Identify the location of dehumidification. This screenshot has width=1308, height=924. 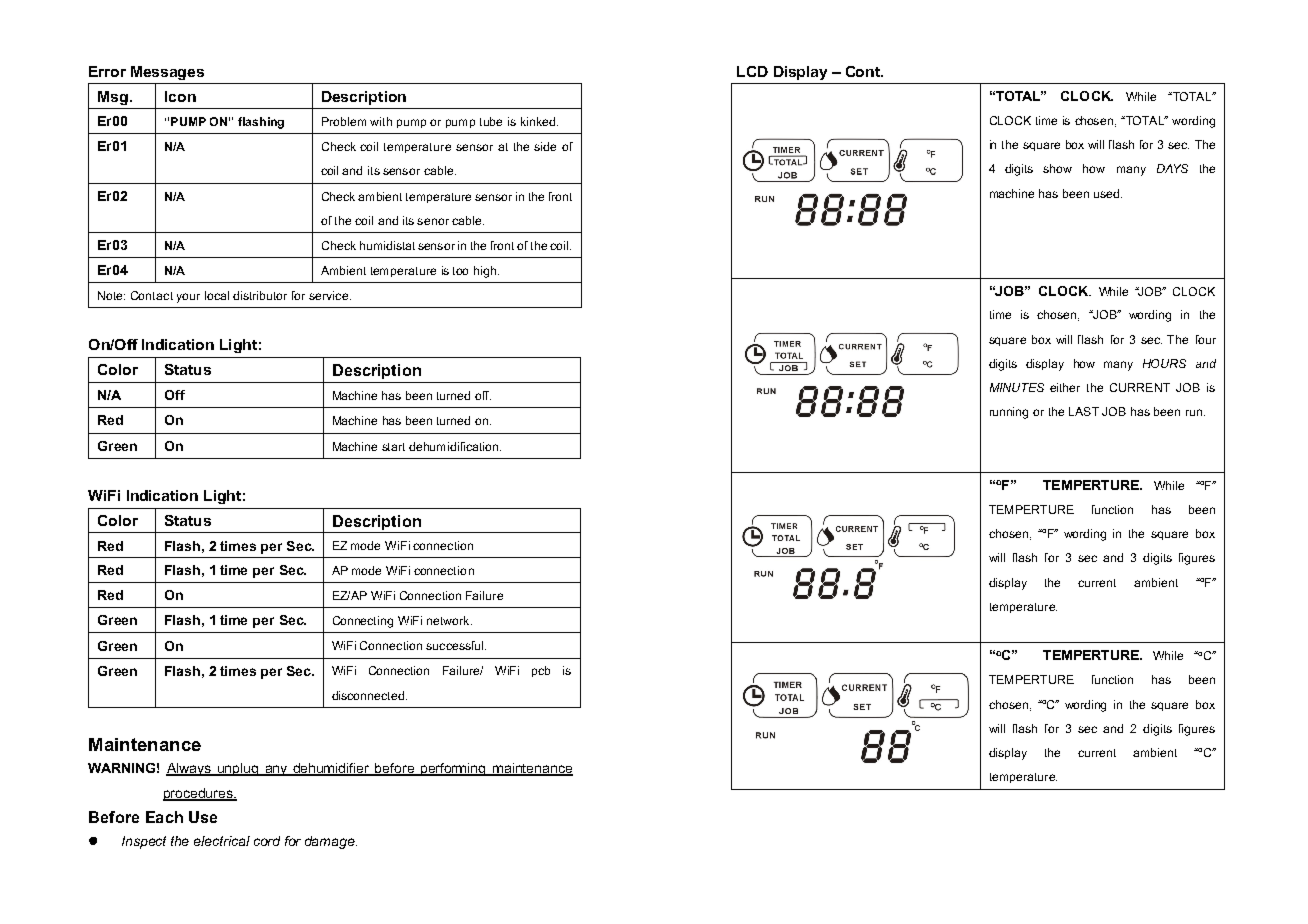
(455, 446).
